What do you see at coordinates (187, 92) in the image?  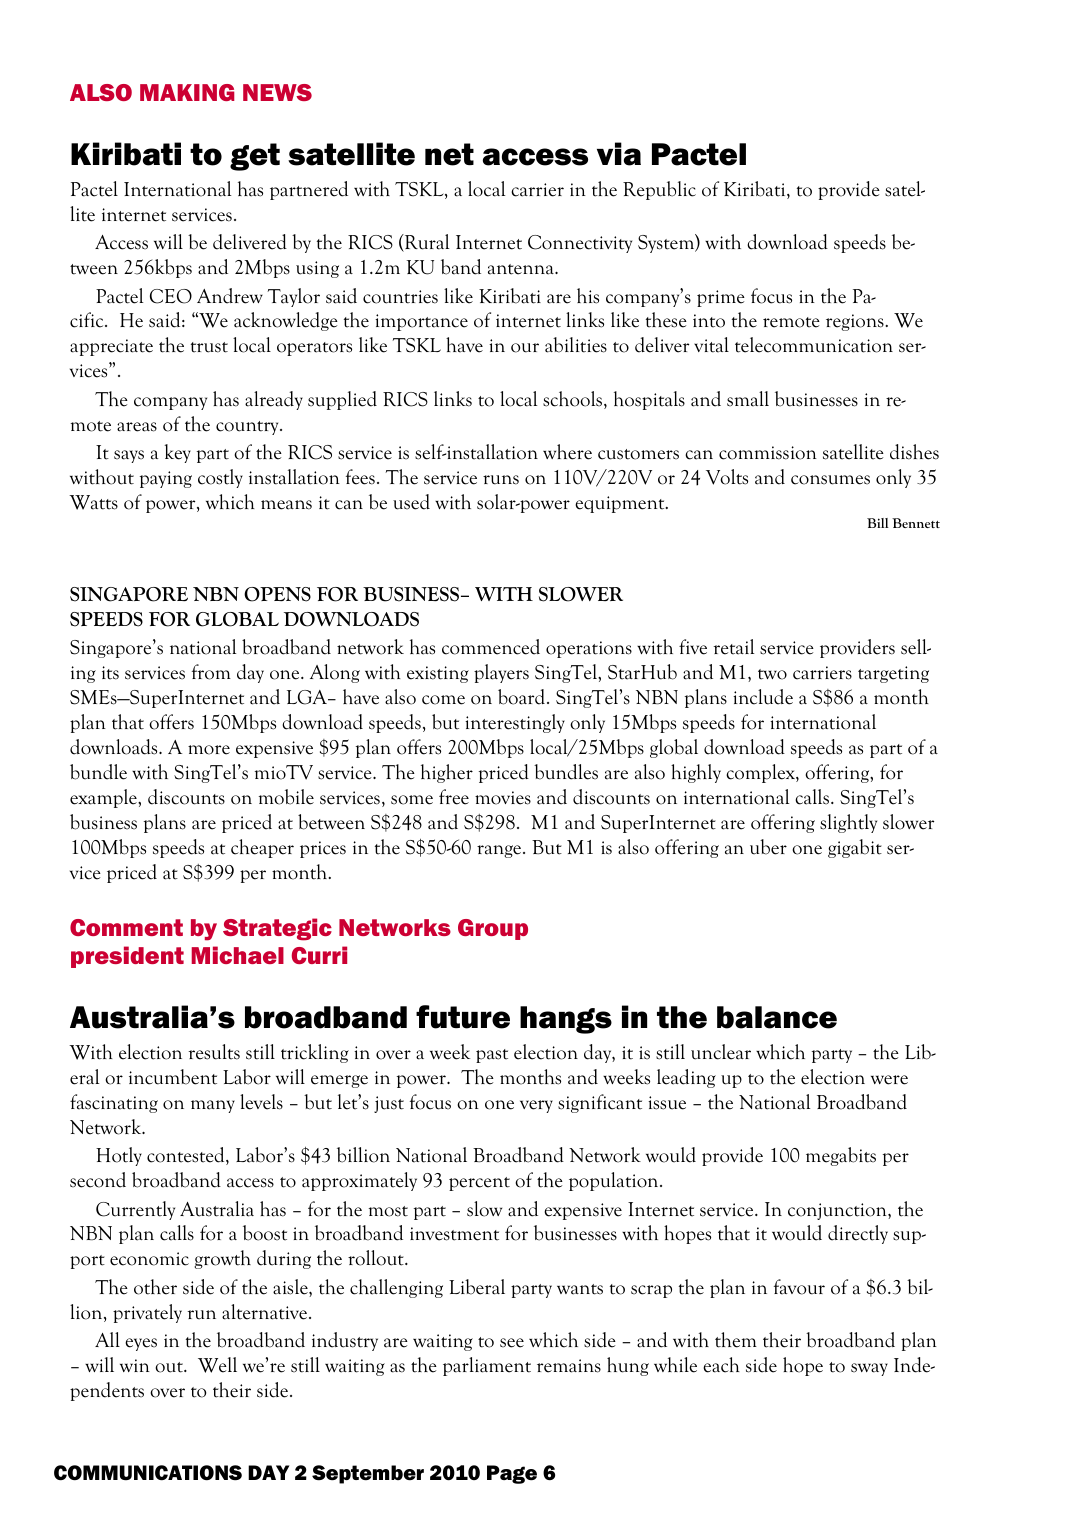 I see `MAKING` at bounding box center [187, 92].
